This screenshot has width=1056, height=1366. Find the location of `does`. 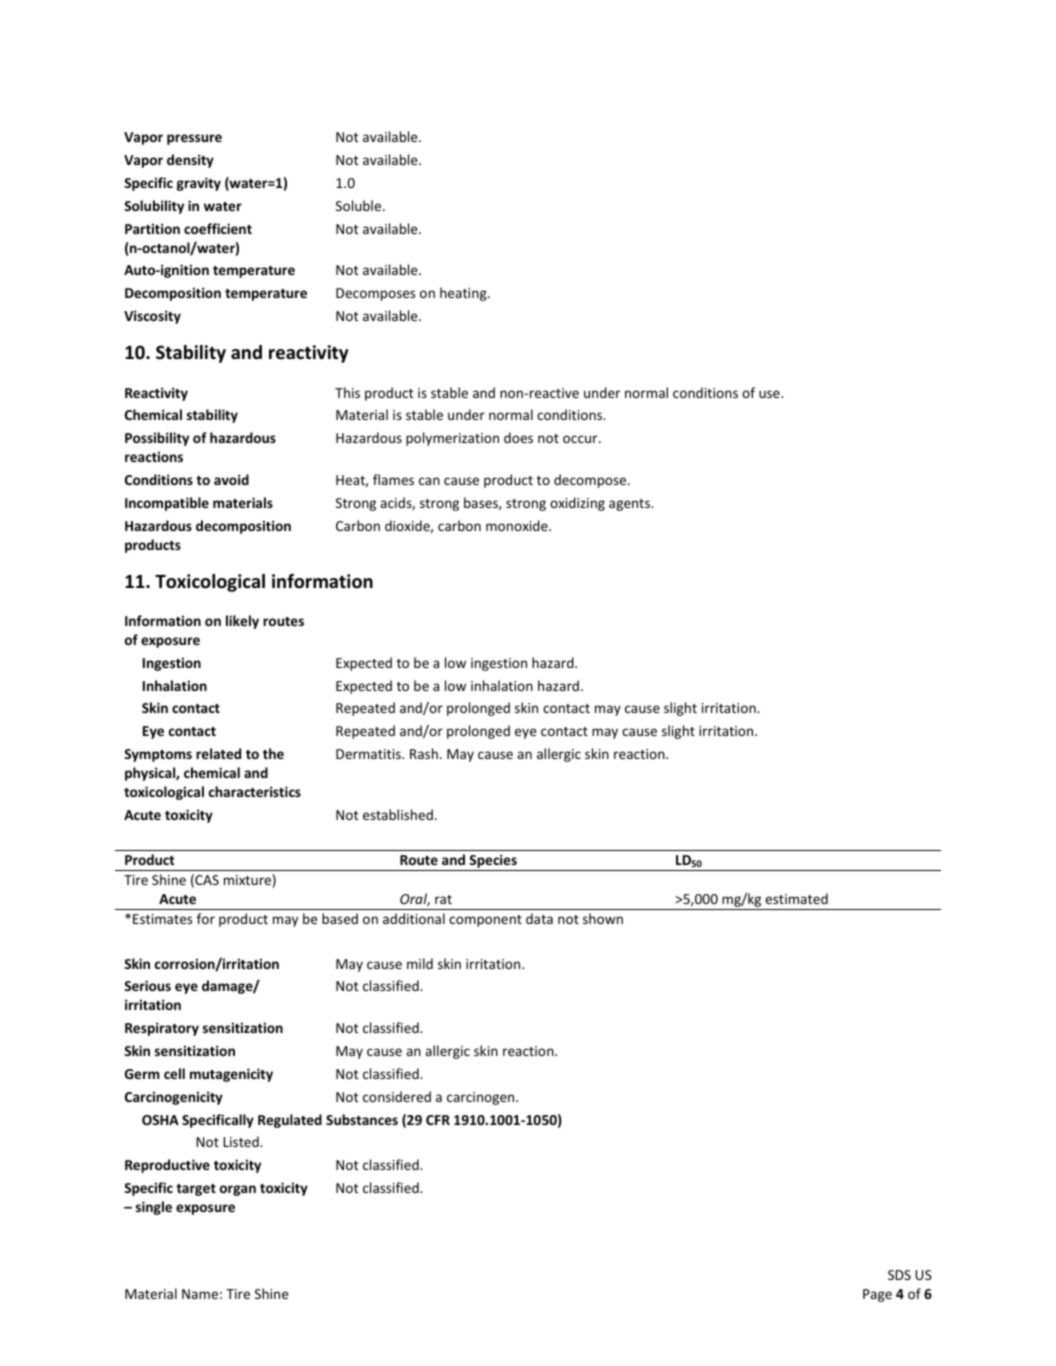

does is located at coordinates (518, 437).
